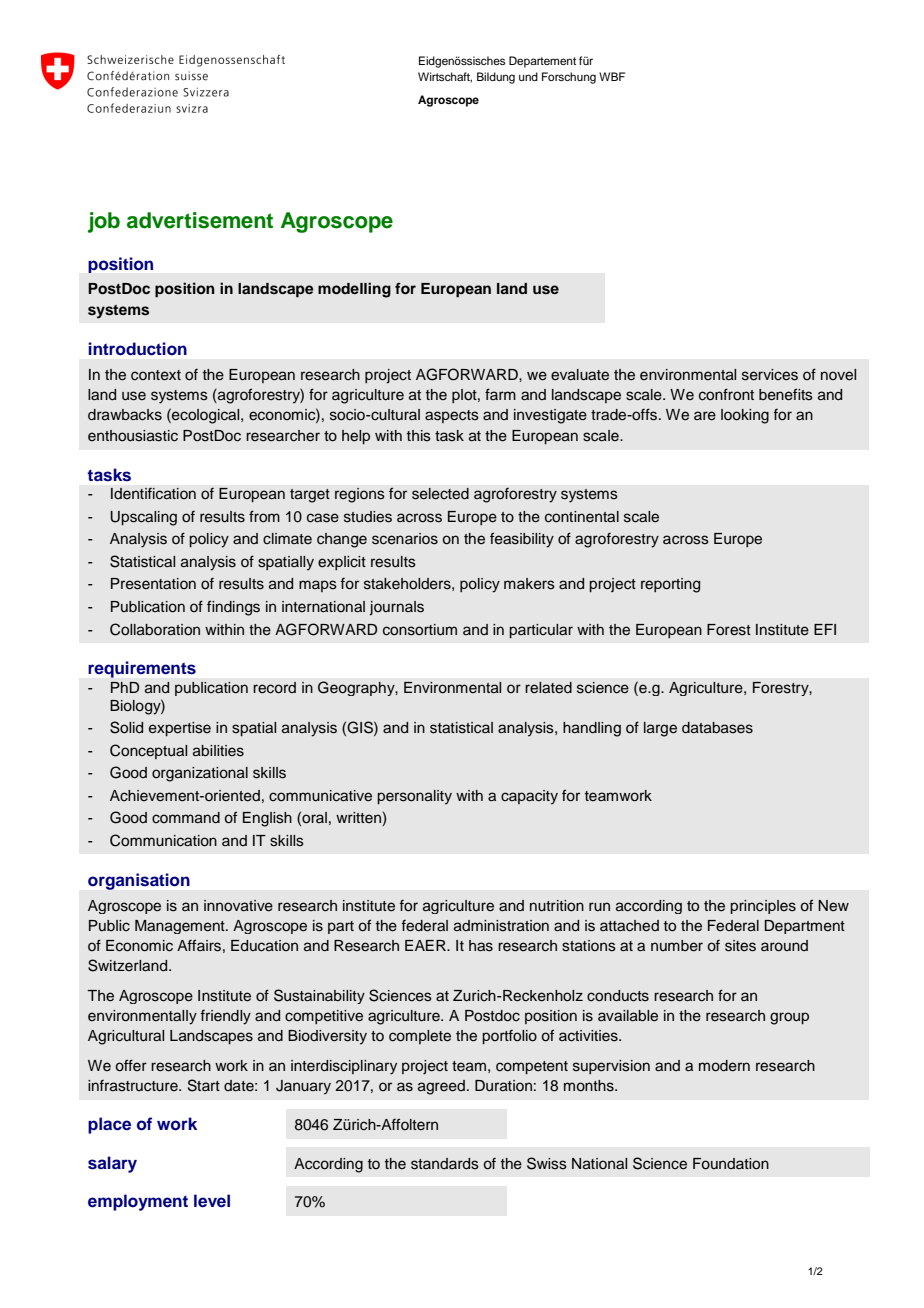  Describe the element at coordinates (445, 1164) in the screenshot. I see `standards` at that location.
